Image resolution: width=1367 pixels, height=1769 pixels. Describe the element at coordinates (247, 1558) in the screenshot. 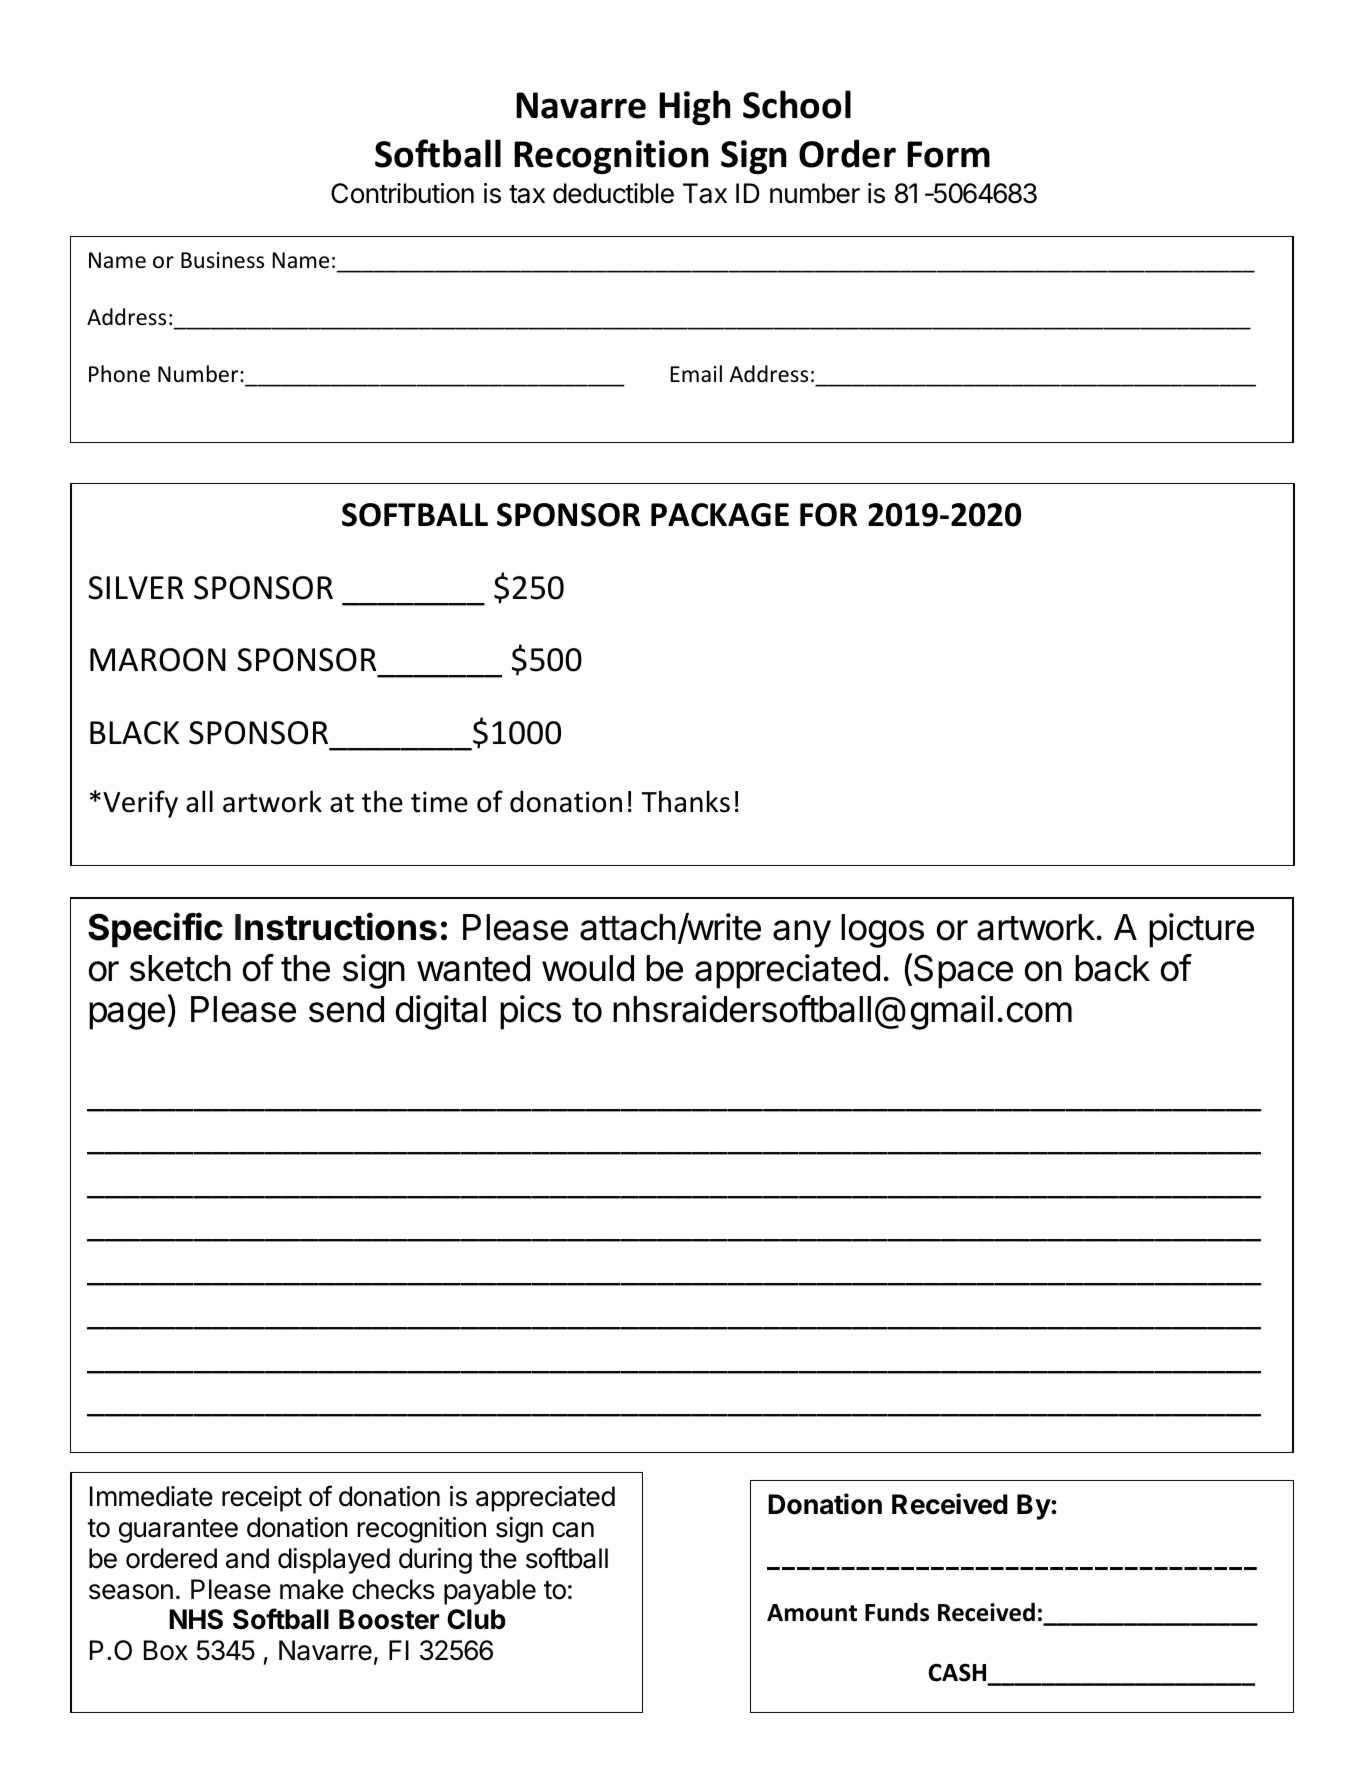

I see `and` at that location.
